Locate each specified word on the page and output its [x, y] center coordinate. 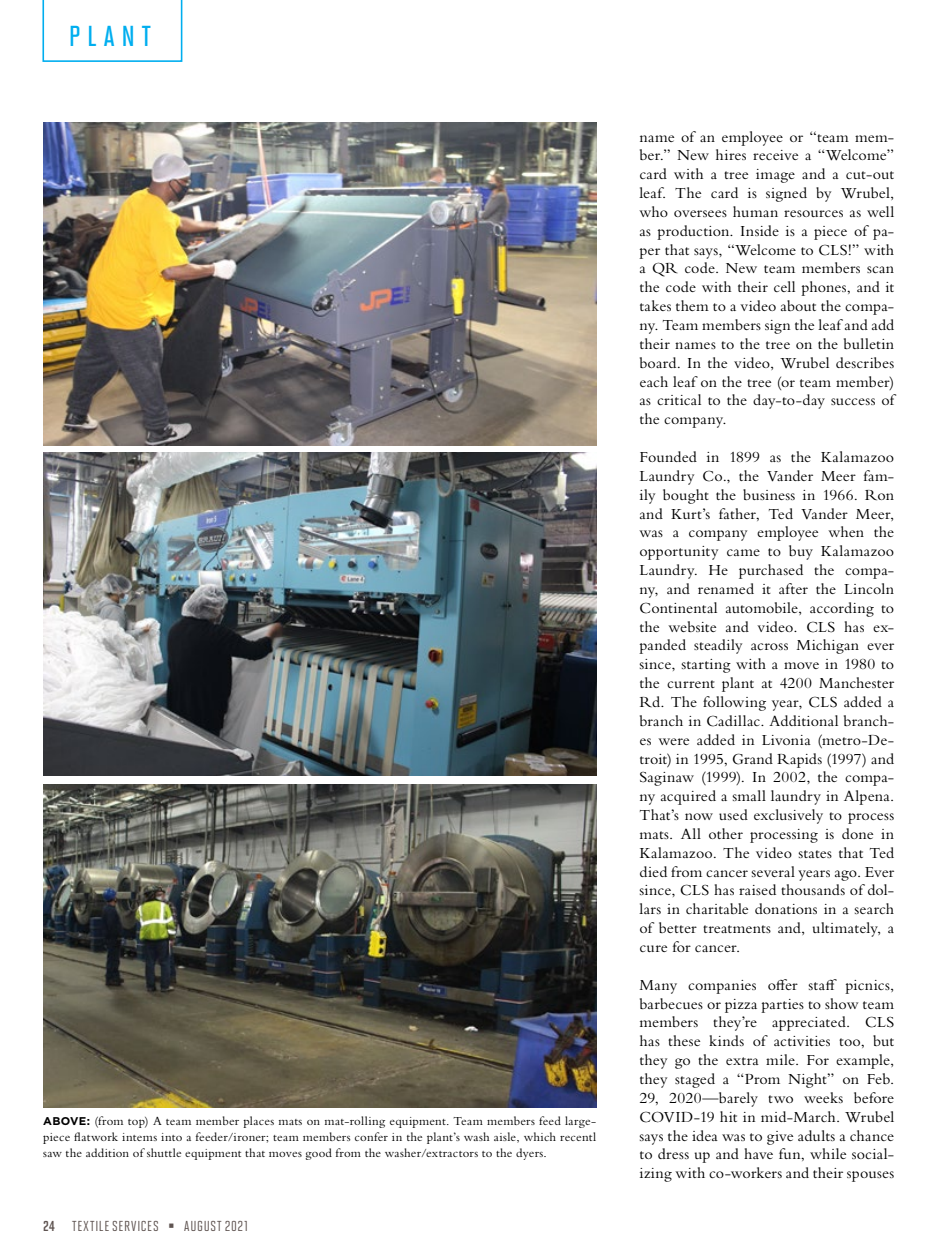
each [654, 381]
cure [653, 948]
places [258, 1122]
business [769, 494]
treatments [737, 929]
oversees [700, 213]
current [691, 684]
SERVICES [135, 1226]
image [775, 176]
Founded [668, 456]
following [734, 703]
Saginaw [667, 779]
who [653, 211]
